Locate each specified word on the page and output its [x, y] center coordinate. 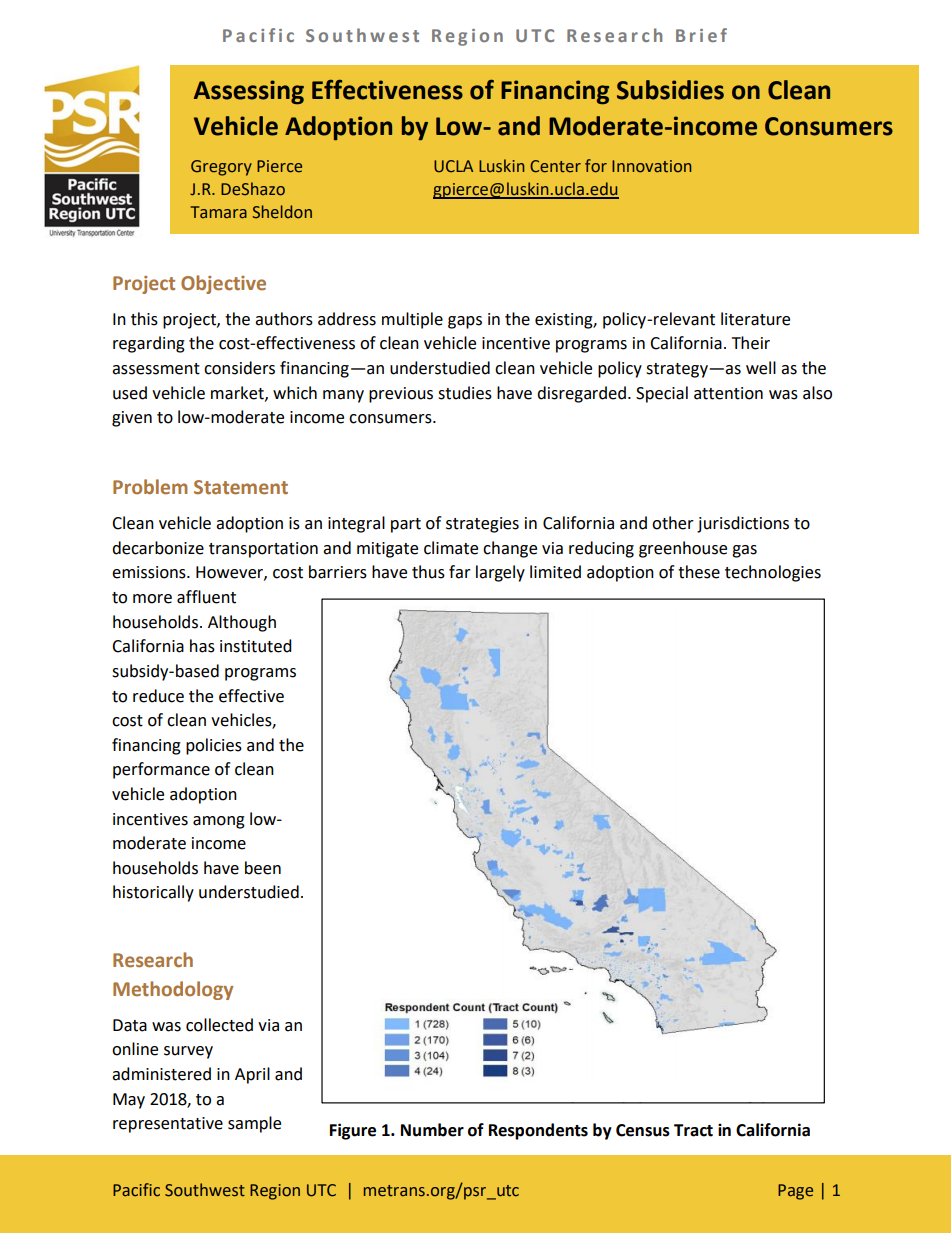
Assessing [249, 92]
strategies [482, 525]
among [219, 822]
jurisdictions [743, 524]
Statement [241, 487]
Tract [693, 1130]
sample [254, 1124]
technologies [773, 573]
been [263, 868]
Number [432, 1130]
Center [555, 166]
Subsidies [670, 90]
